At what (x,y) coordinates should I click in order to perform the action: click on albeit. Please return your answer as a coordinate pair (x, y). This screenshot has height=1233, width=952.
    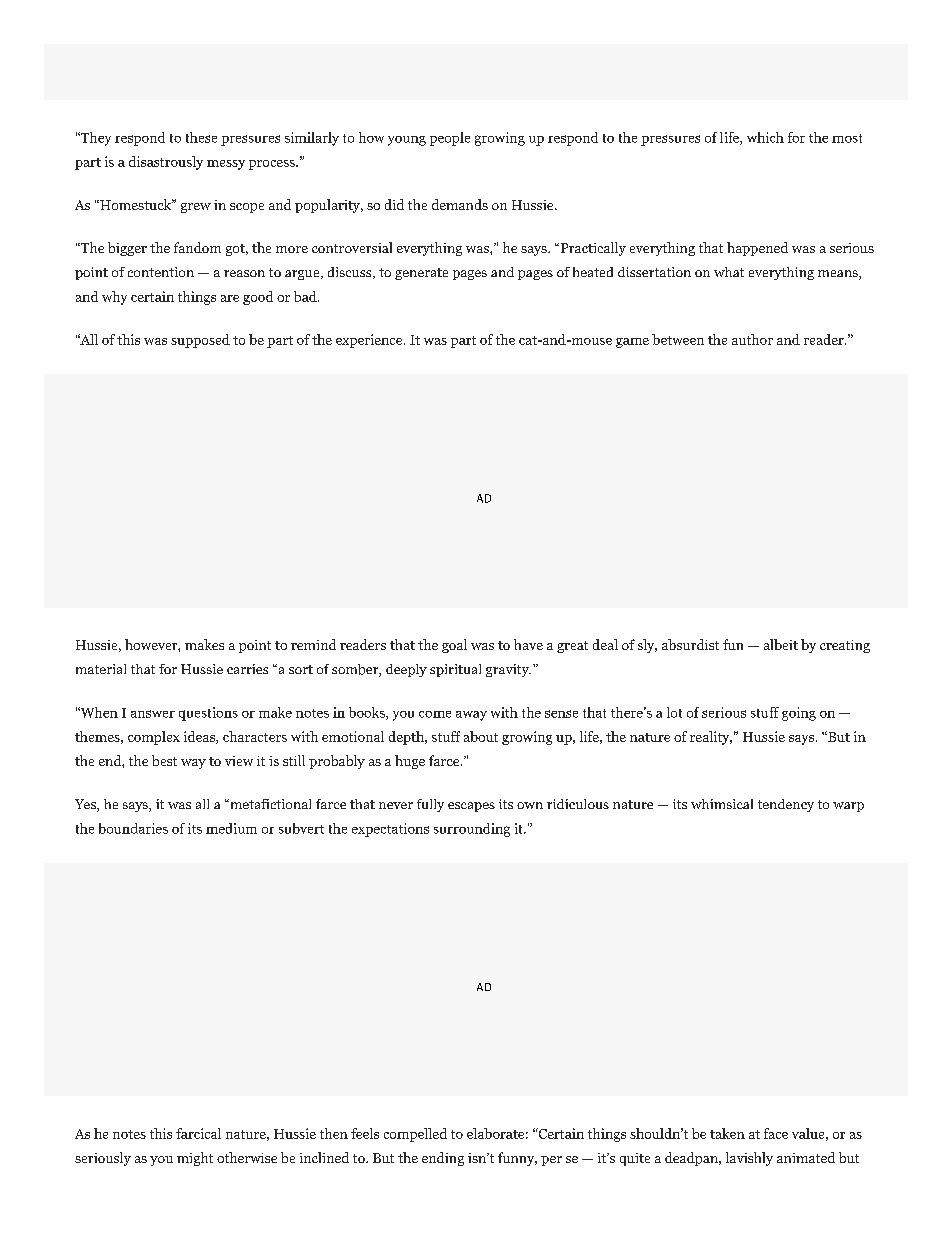
    Looking at the image, I should click on (781, 644).
